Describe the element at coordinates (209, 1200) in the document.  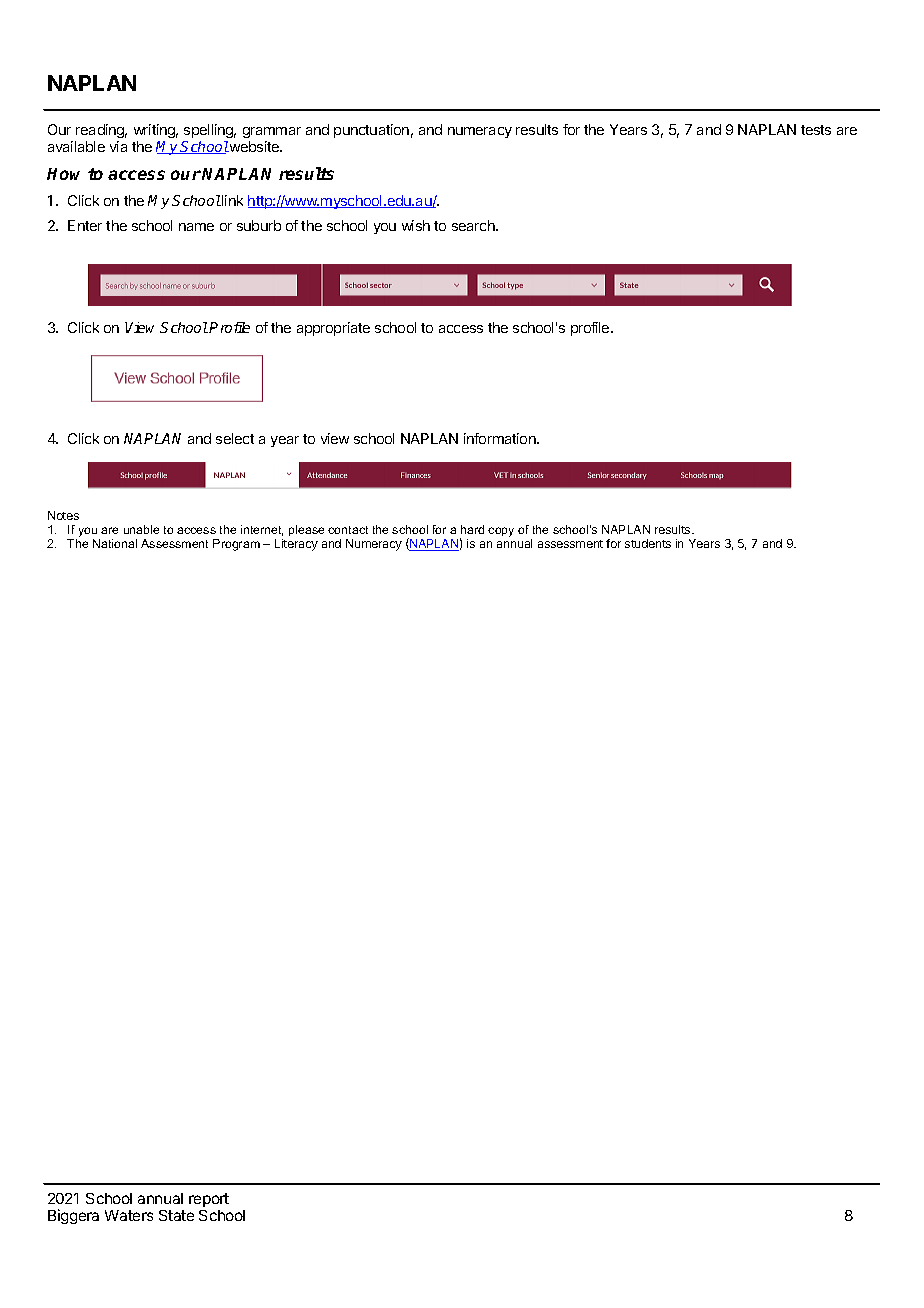
I see `report` at that location.
